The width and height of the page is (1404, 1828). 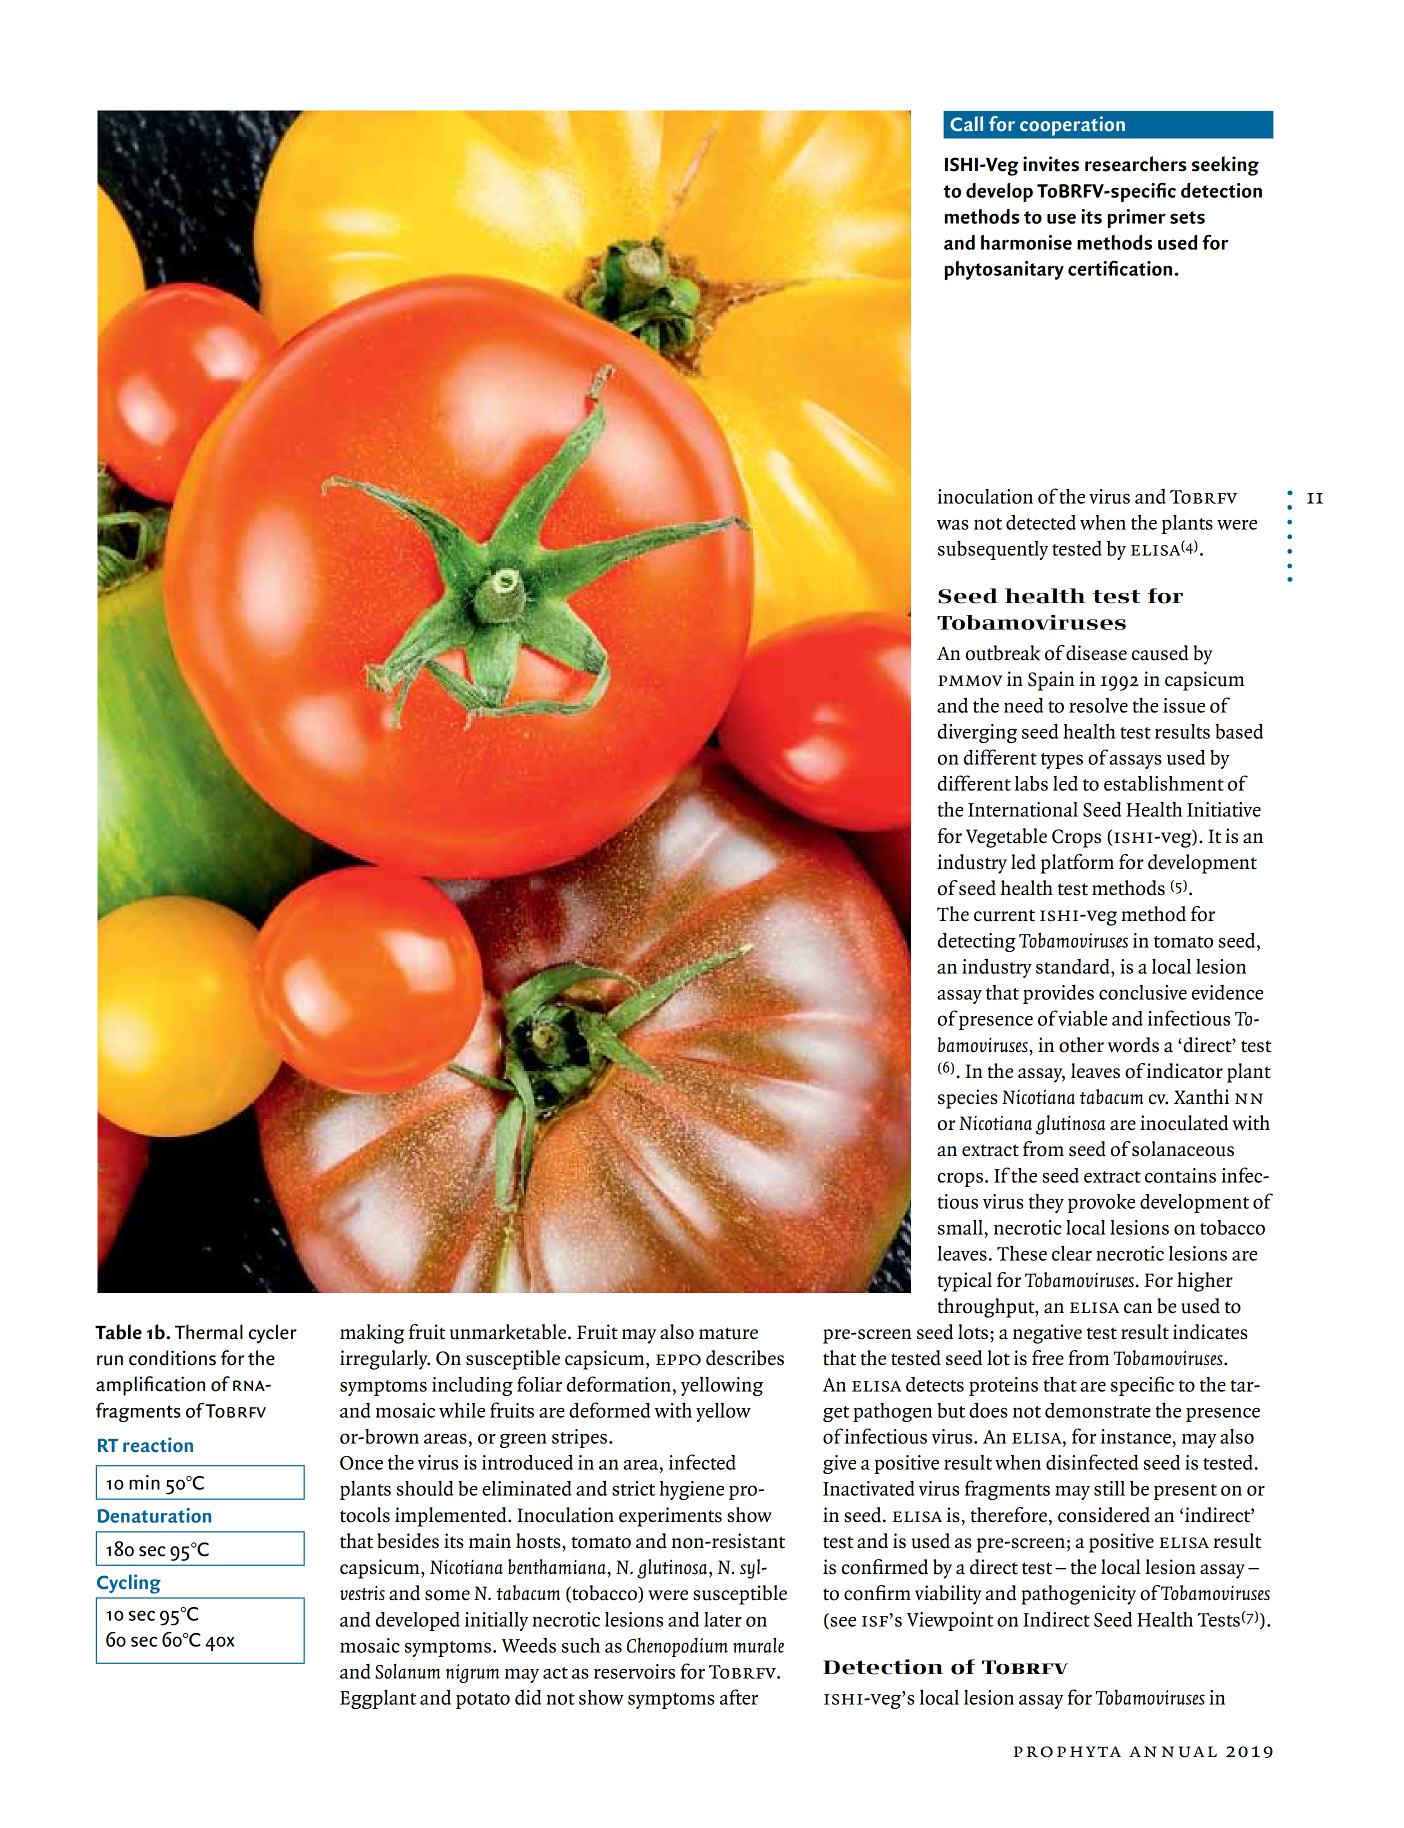 What do you see at coordinates (129, 1584) in the page?
I see `Cycling` at bounding box center [129, 1584].
